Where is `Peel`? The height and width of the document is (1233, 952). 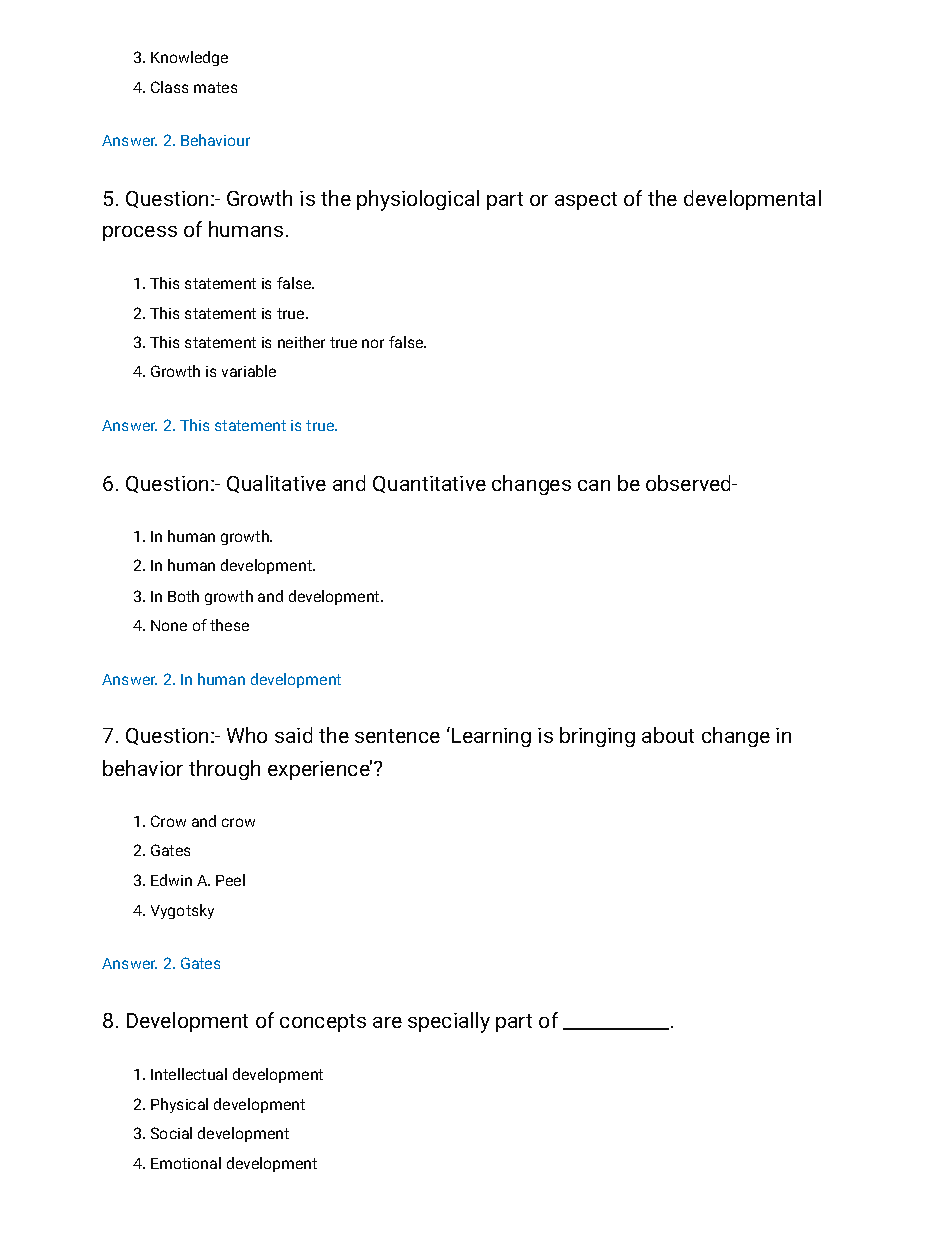
Peel is located at coordinates (230, 880).
